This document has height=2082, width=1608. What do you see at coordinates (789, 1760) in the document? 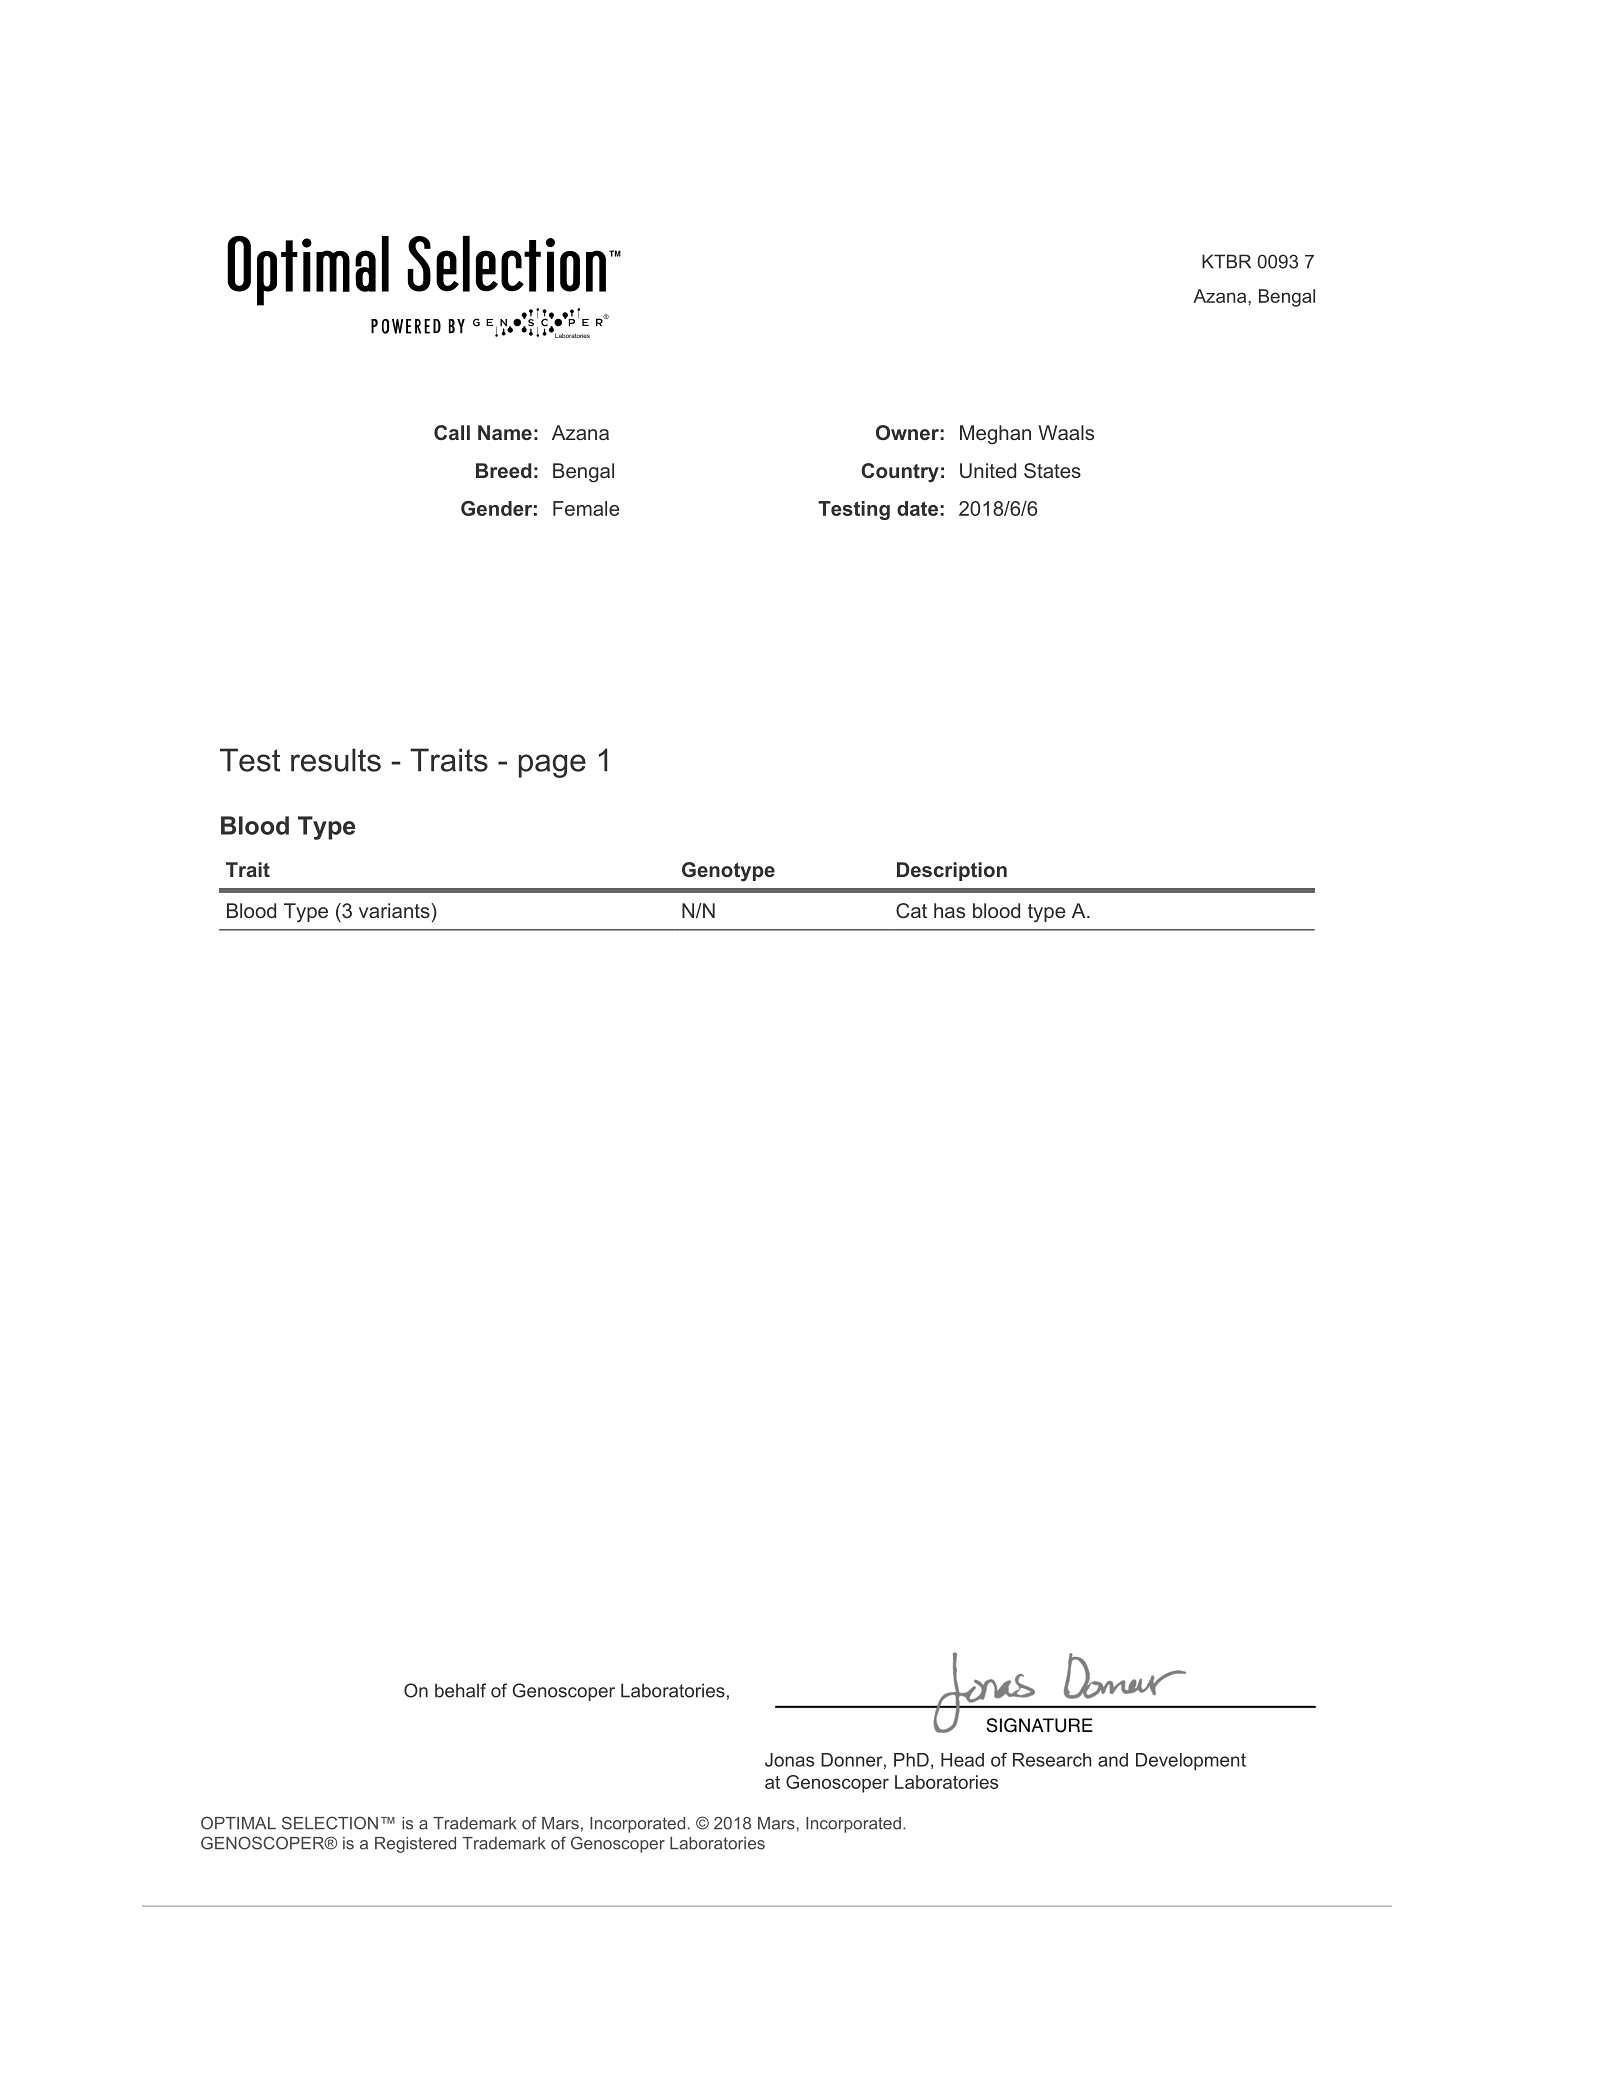
I see `Jonas` at bounding box center [789, 1760].
